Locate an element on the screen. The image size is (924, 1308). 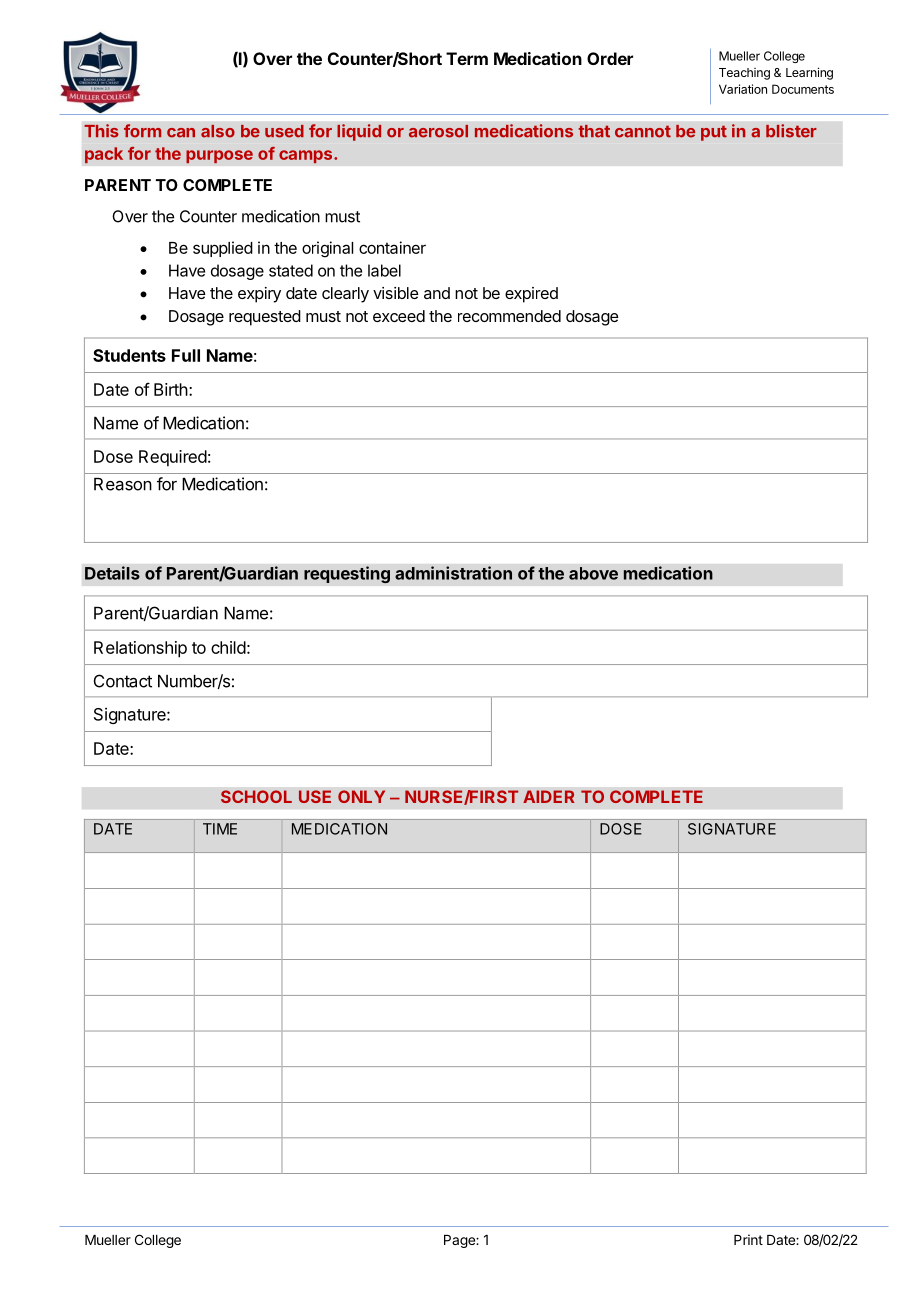
Page is located at coordinates (460, 1241).
